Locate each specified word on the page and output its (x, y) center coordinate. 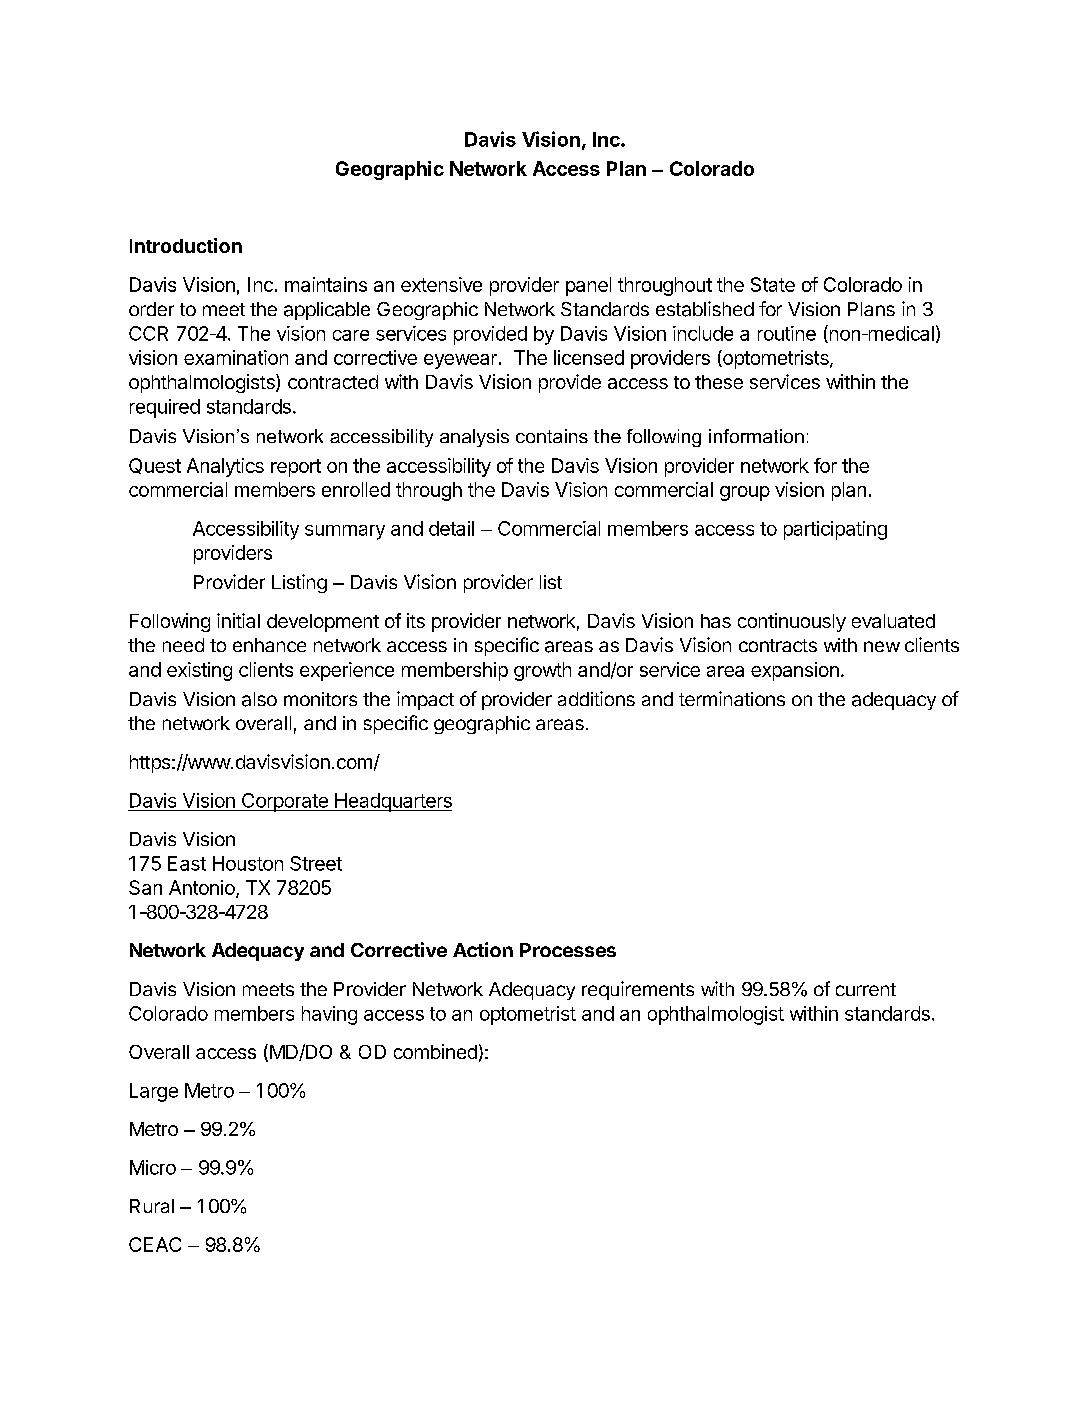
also (259, 699)
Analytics (225, 467)
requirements (638, 990)
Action (483, 949)
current (866, 989)
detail (451, 528)
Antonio (203, 889)
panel (588, 286)
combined (435, 1051)
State (773, 284)
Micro (153, 1167)
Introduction (186, 245)
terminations (732, 698)
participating (835, 530)
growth (542, 671)
